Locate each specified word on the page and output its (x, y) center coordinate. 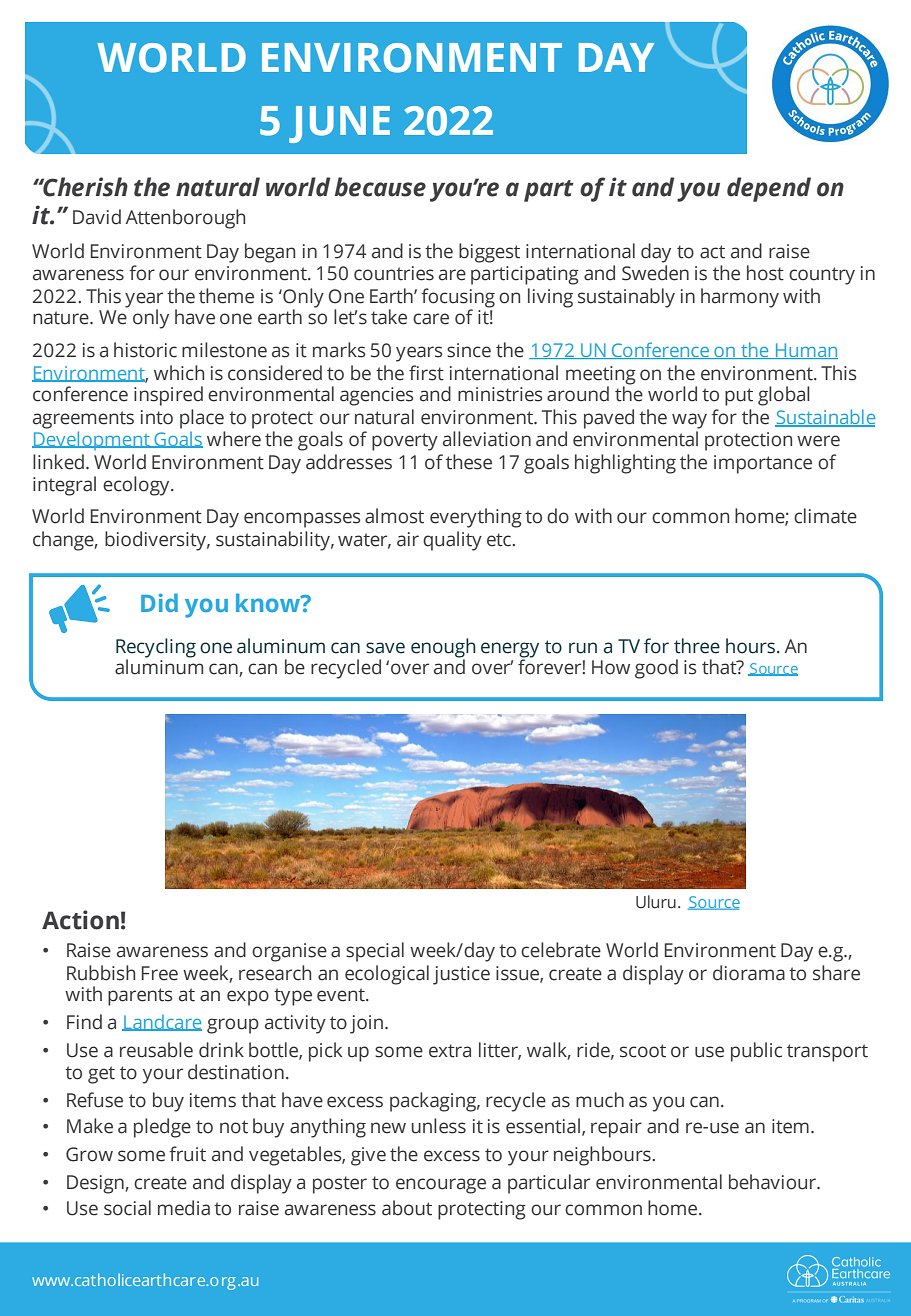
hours (752, 646)
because (380, 187)
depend (769, 189)
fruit (187, 1154)
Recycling (156, 649)
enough (443, 649)
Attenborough (185, 219)
